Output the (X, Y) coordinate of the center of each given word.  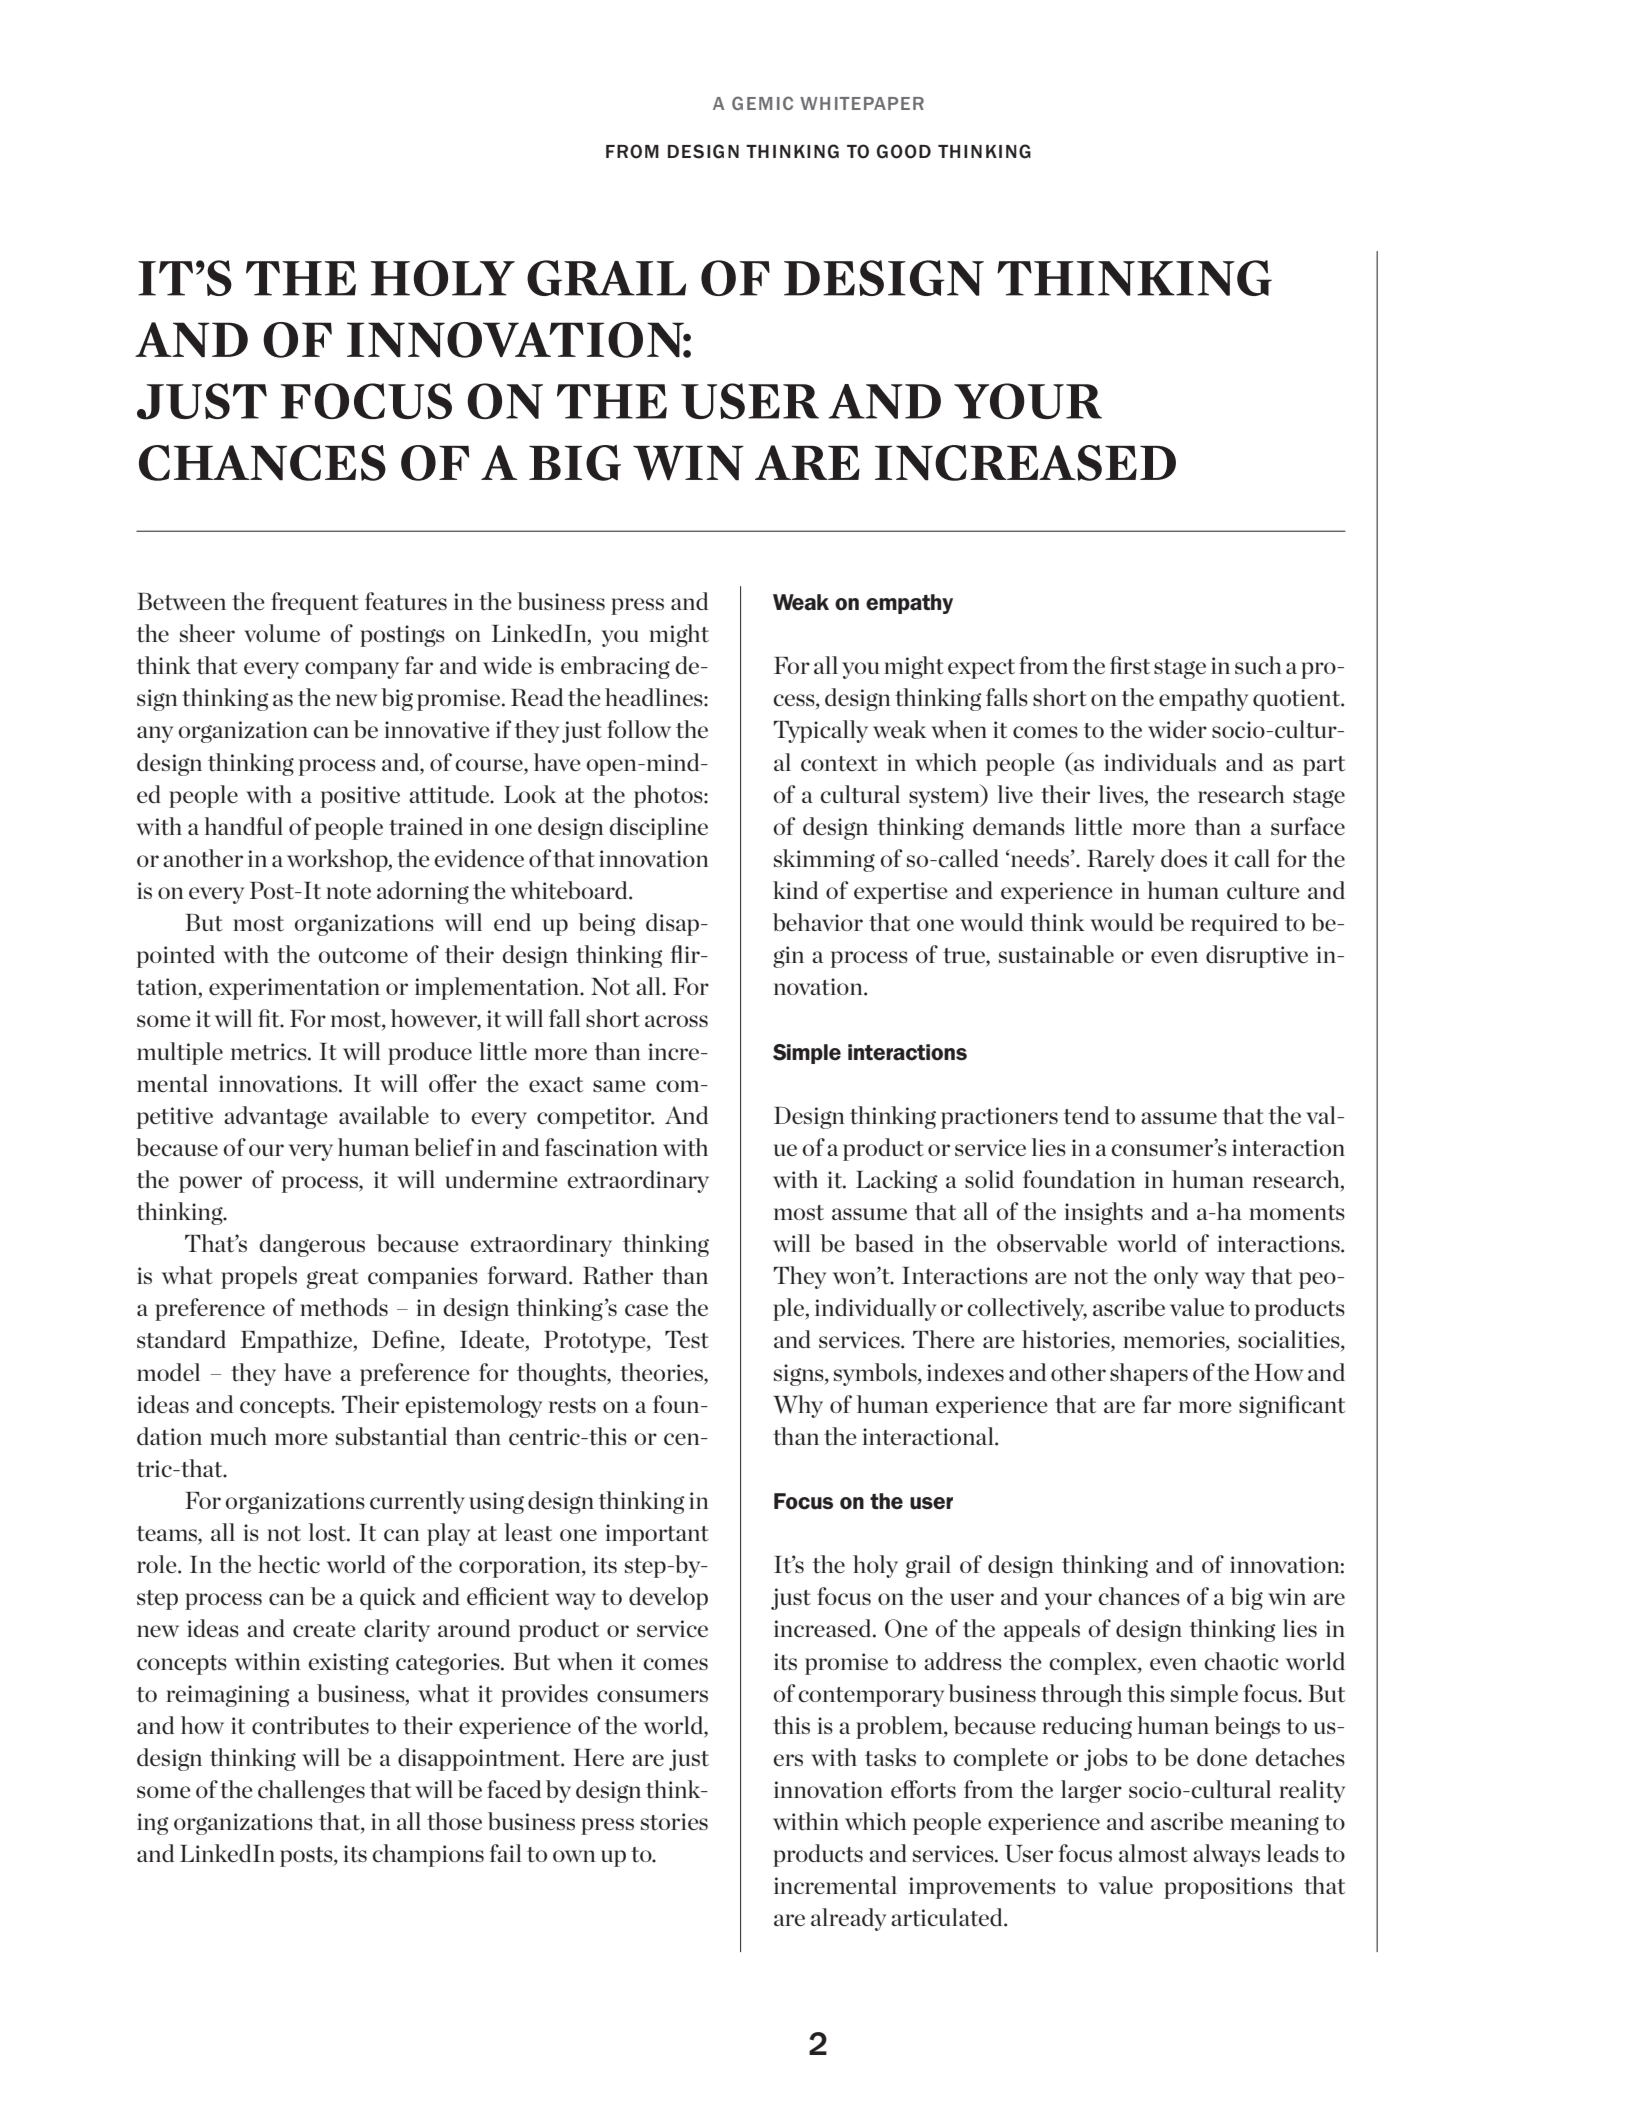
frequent (315, 603)
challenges (311, 1791)
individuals (1160, 762)
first (1130, 665)
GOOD (904, 151)
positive (360, 797)
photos (669, 796)
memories (1175, 1341)
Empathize (298, 1341)
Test (687, 1340)
